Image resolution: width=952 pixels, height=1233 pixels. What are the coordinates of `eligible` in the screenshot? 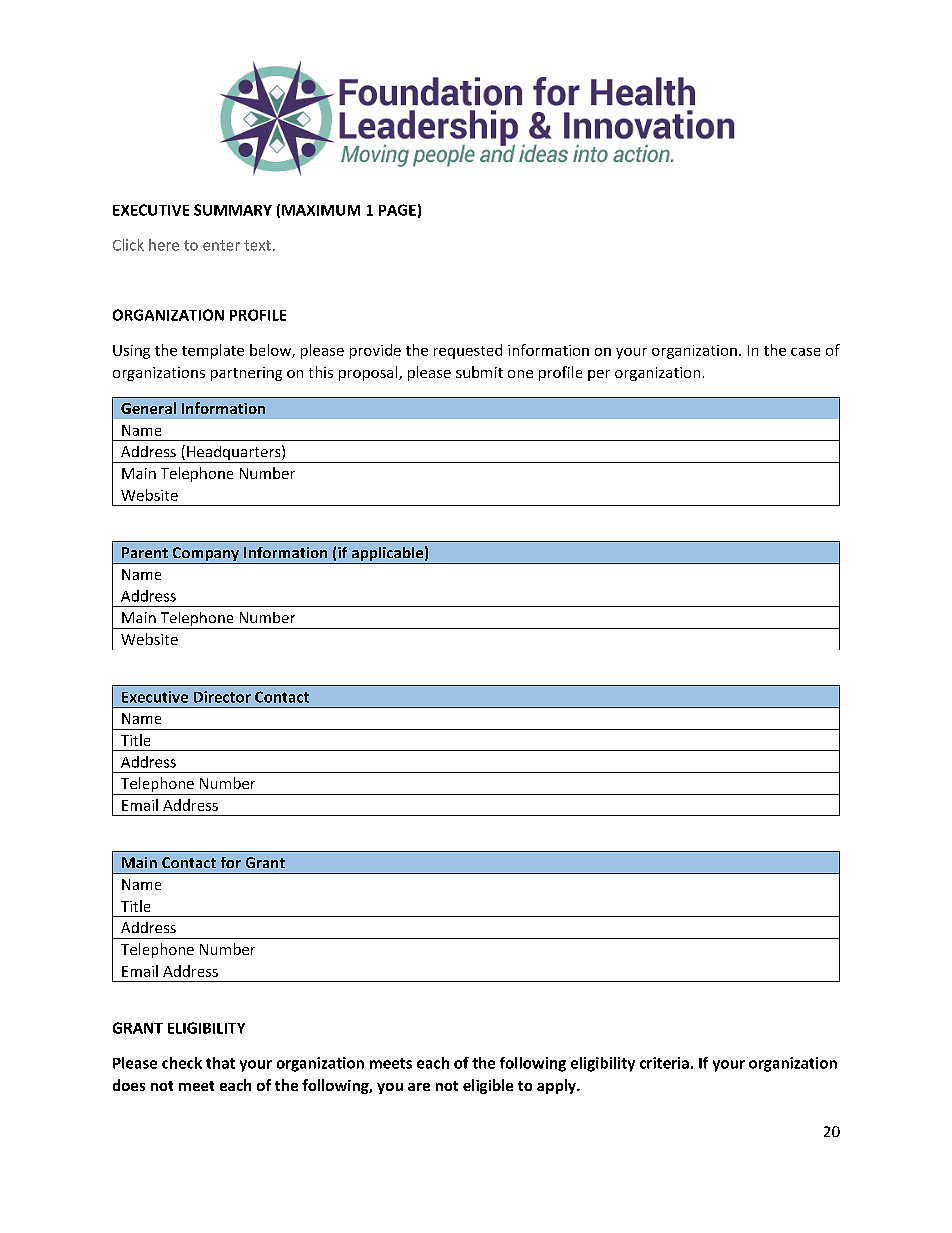 It's located at (488, 1086).
